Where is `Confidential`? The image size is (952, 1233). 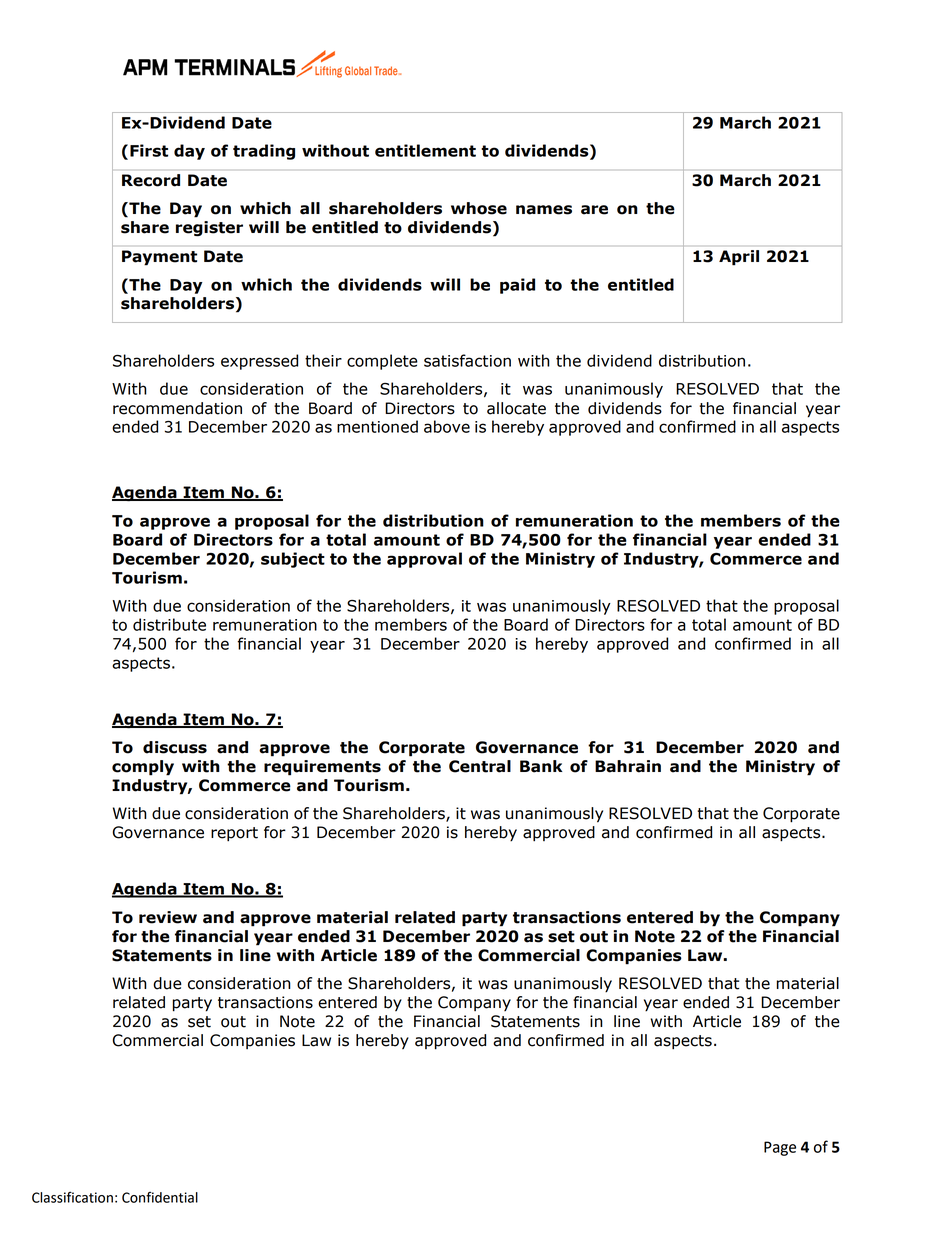 Confidential is located at coordinates (160, 1197).
